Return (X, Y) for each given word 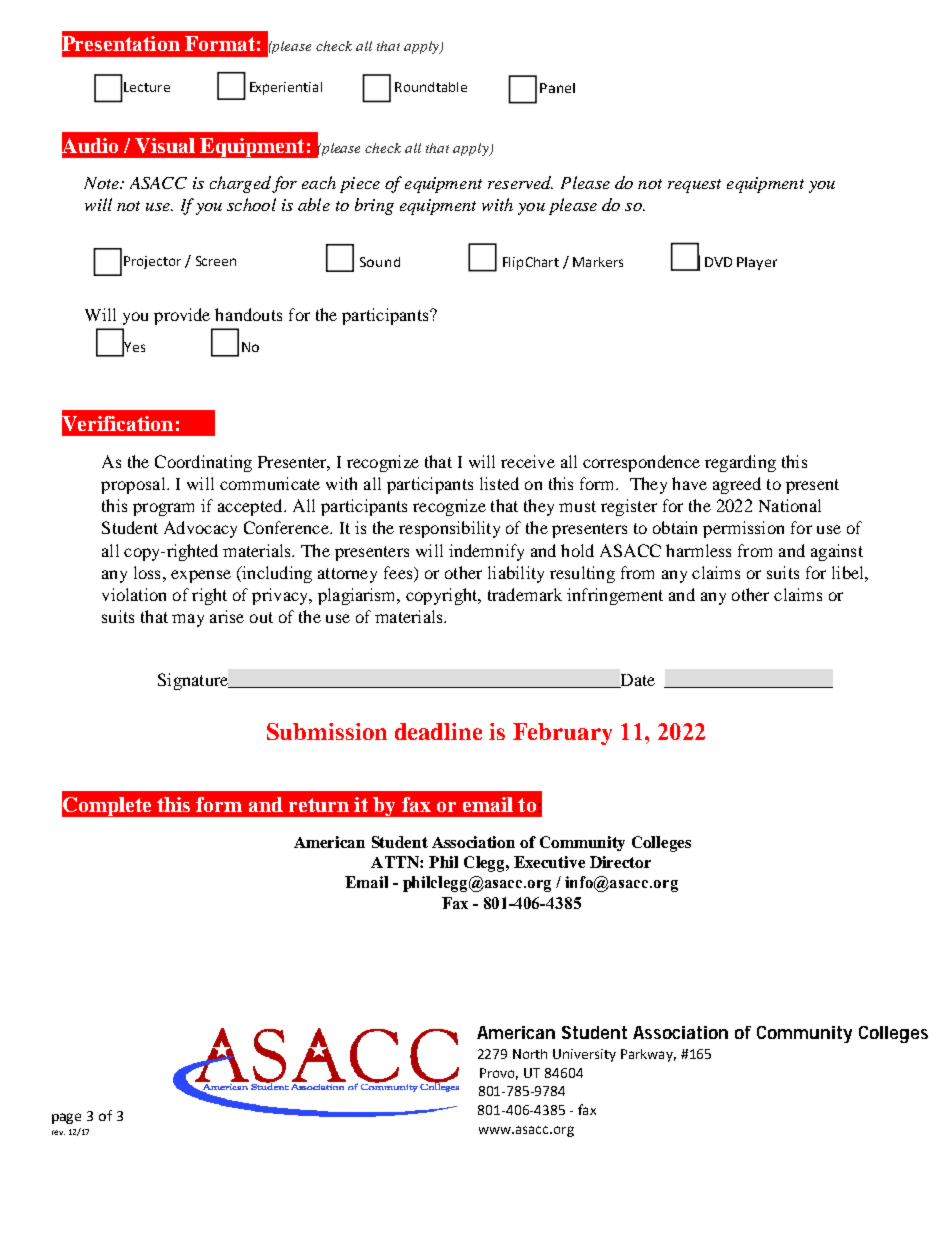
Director (620, 862)
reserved (520, 182)
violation (134, 594)
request (694, 186)
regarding (740, 463)
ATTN (396, 862)
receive (528, 461)
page (66, 1118)
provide (182, 316)
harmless (698, 550)
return (319, 805)
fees (399, 574)
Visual (165, 145)
